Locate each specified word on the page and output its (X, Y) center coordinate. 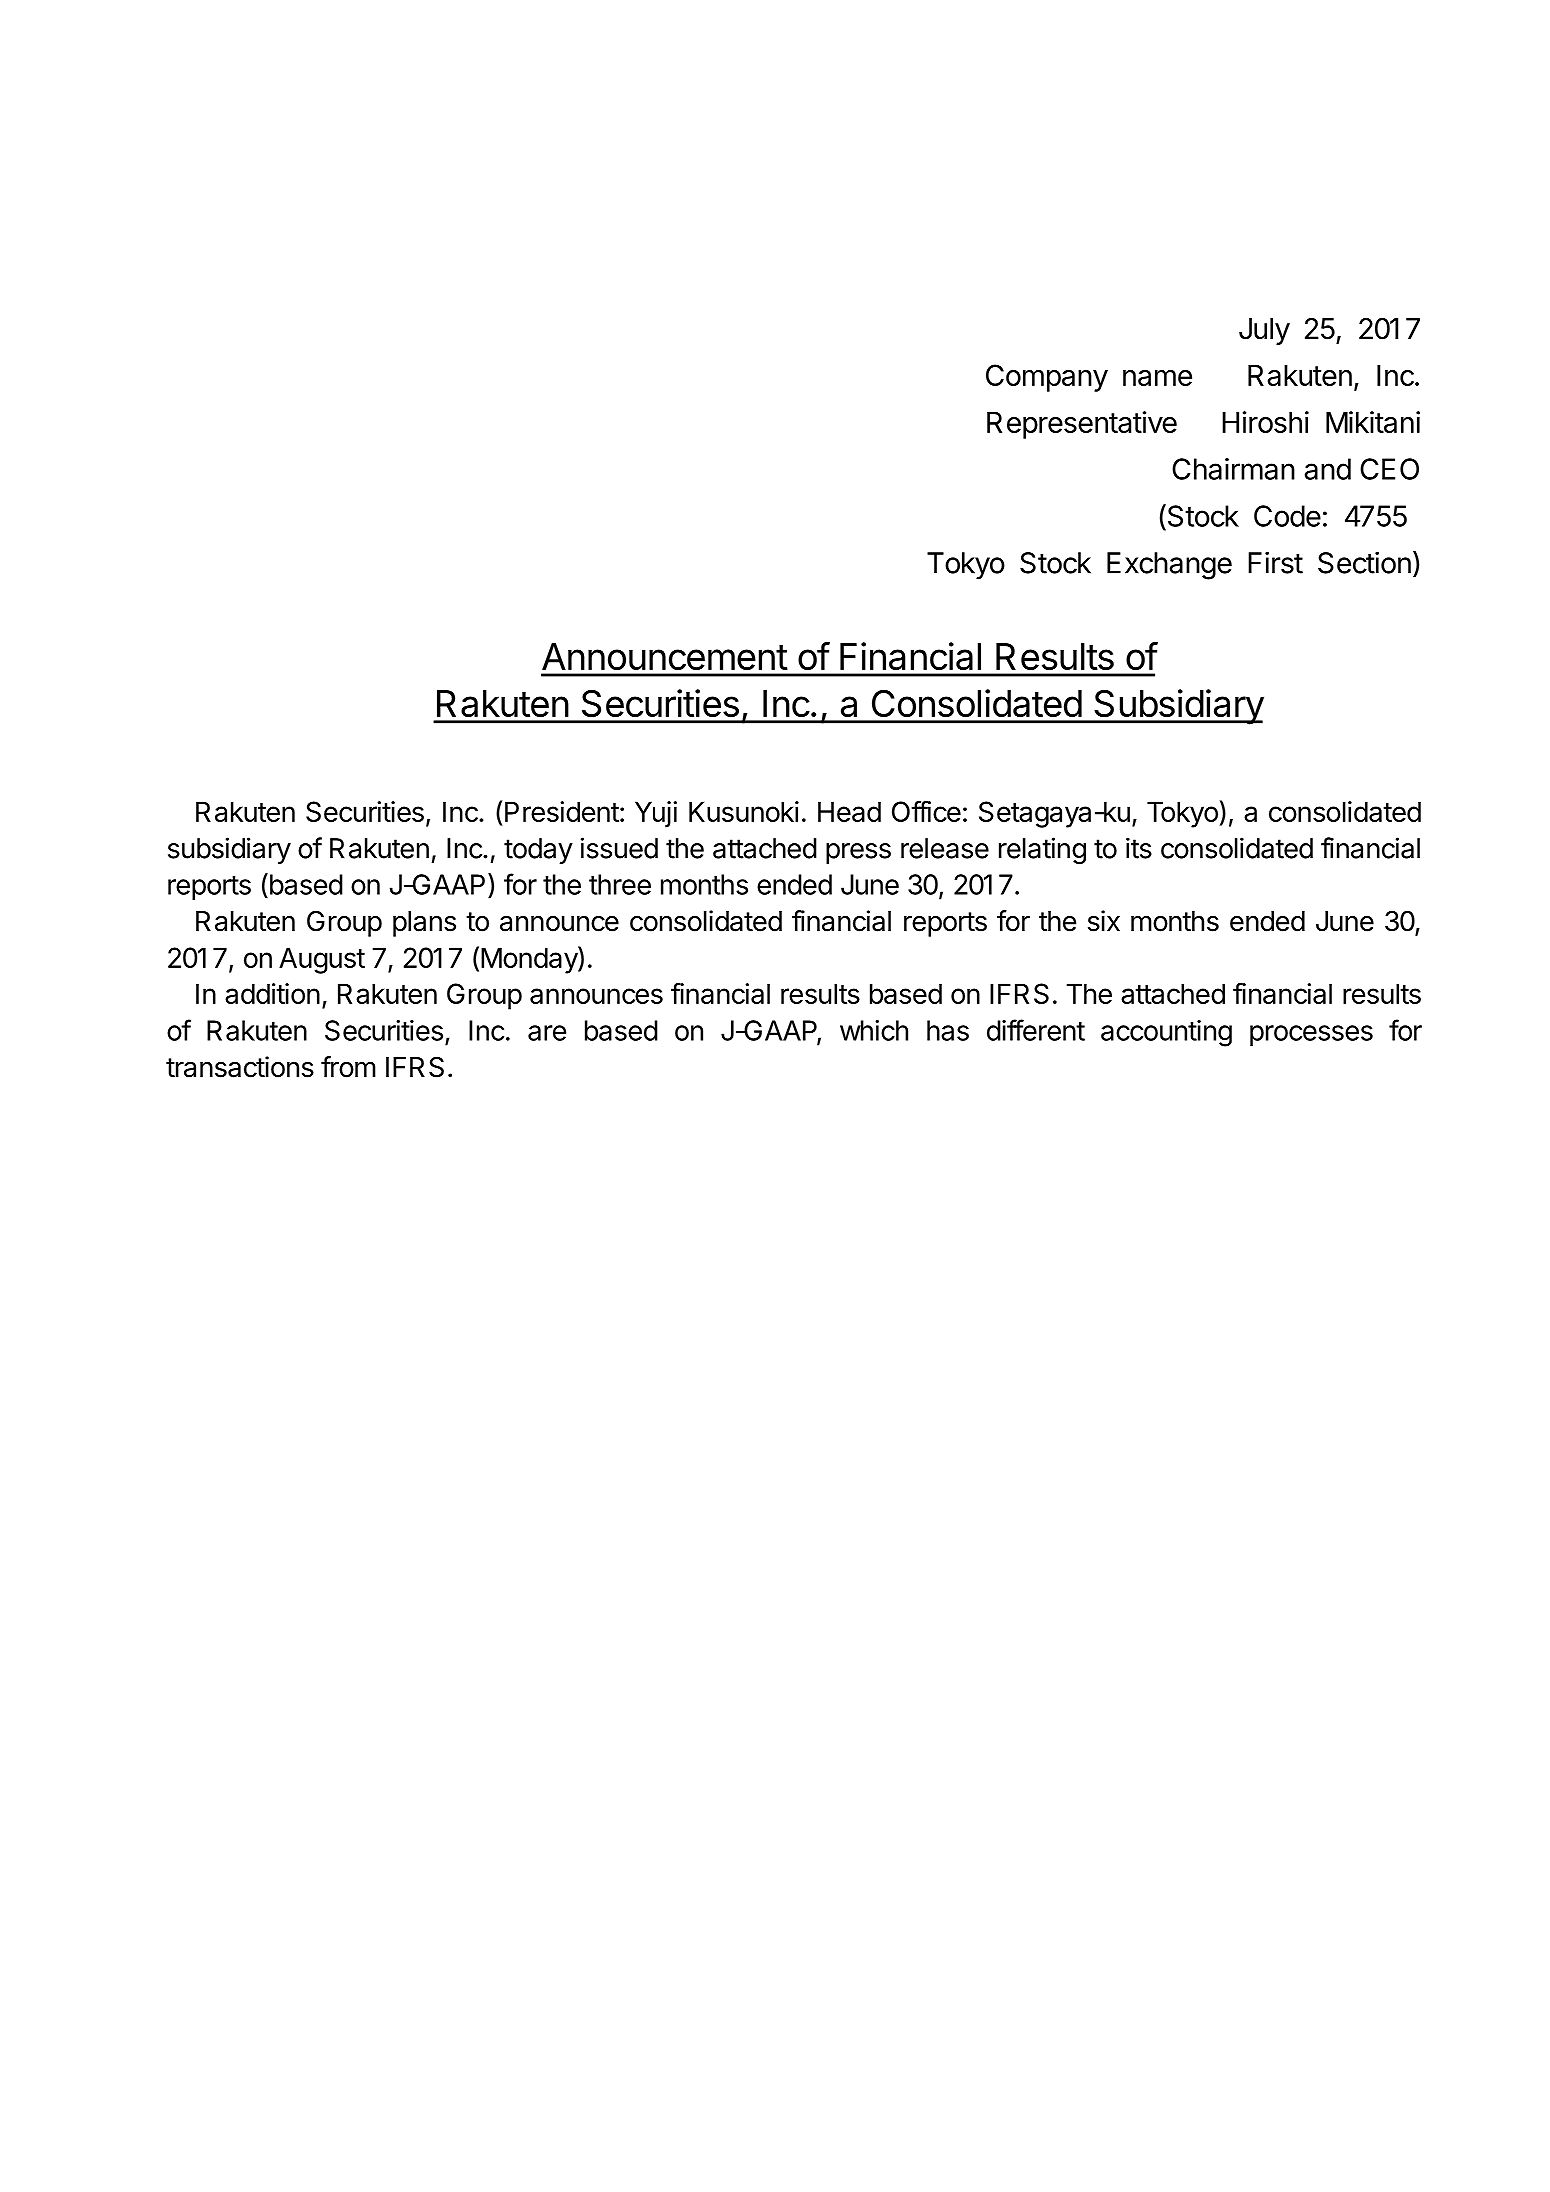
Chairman (1233, 469)
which (874, 1030)
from (348, 1067)
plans (424, 924)
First (1275, 562)
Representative (1082, 425)
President (562, 811)
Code (1287, 516)
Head (849, 811)
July (1264, 331)
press (858, 853)
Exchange (1169, 566)
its (1139, 848)
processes (1311, 1035)
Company (1047, 378)
